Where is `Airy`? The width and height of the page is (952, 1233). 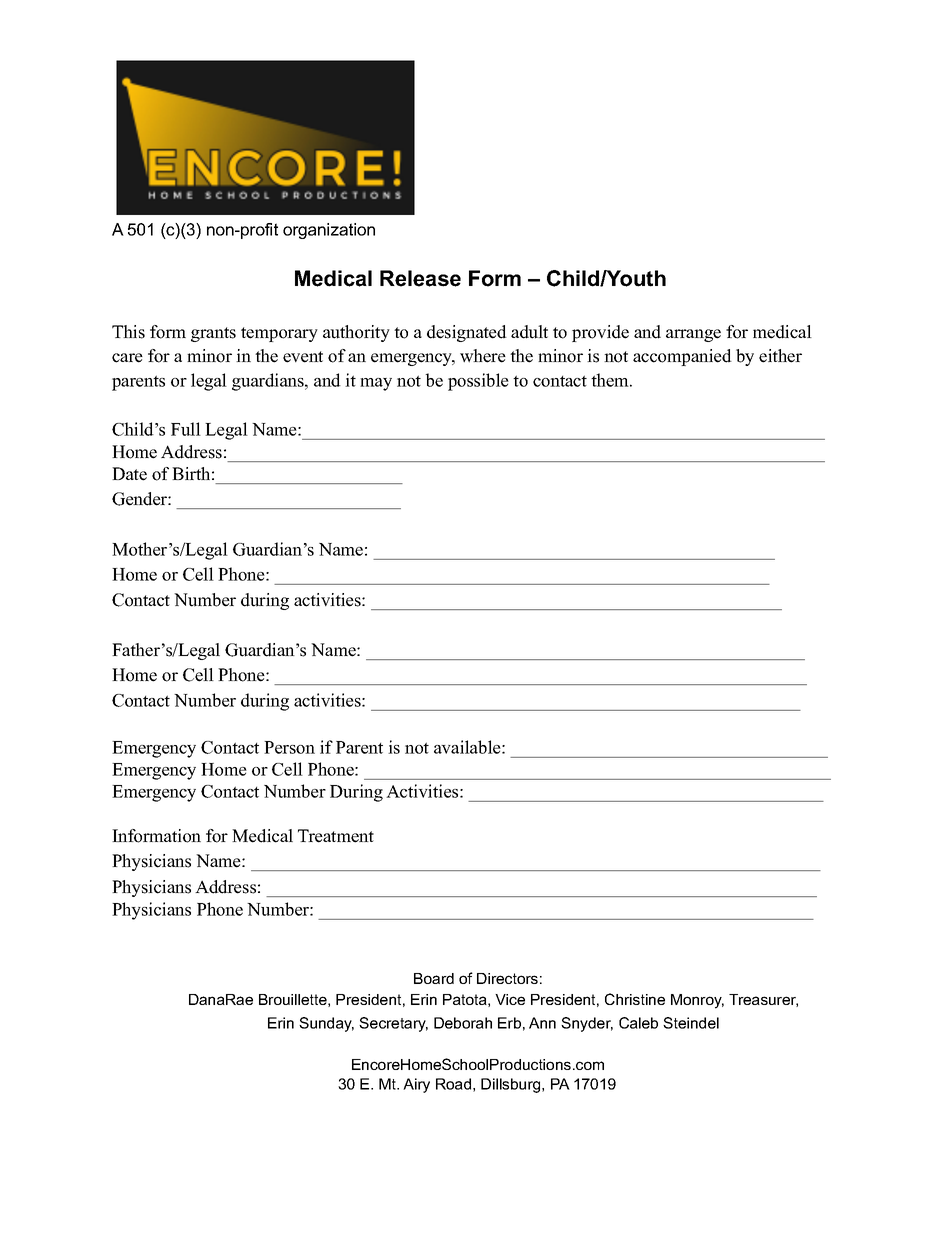 Airy is located at coordinates (416, 1085).
